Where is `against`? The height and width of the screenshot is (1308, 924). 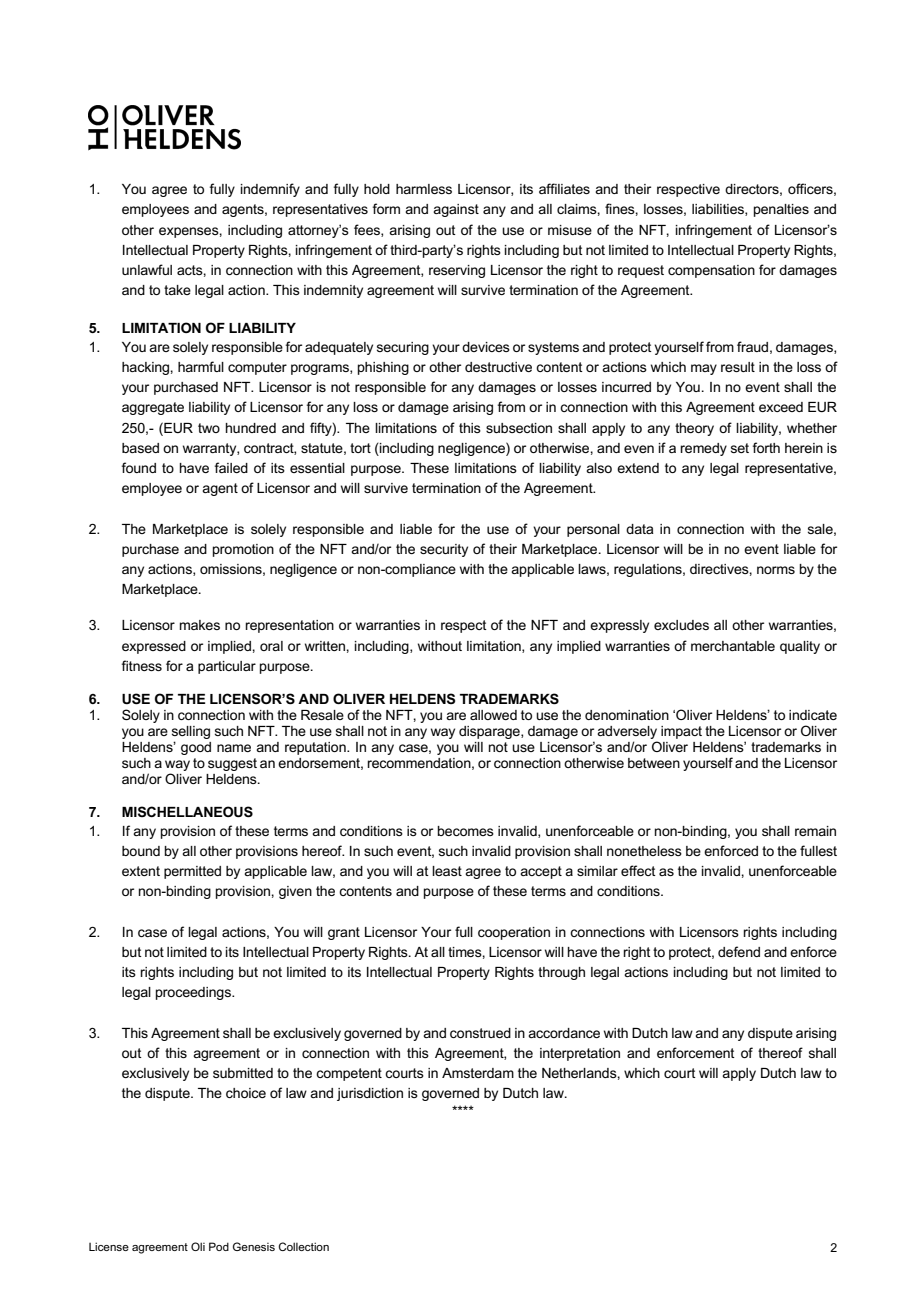
against is located at coordinates (456, 210).
